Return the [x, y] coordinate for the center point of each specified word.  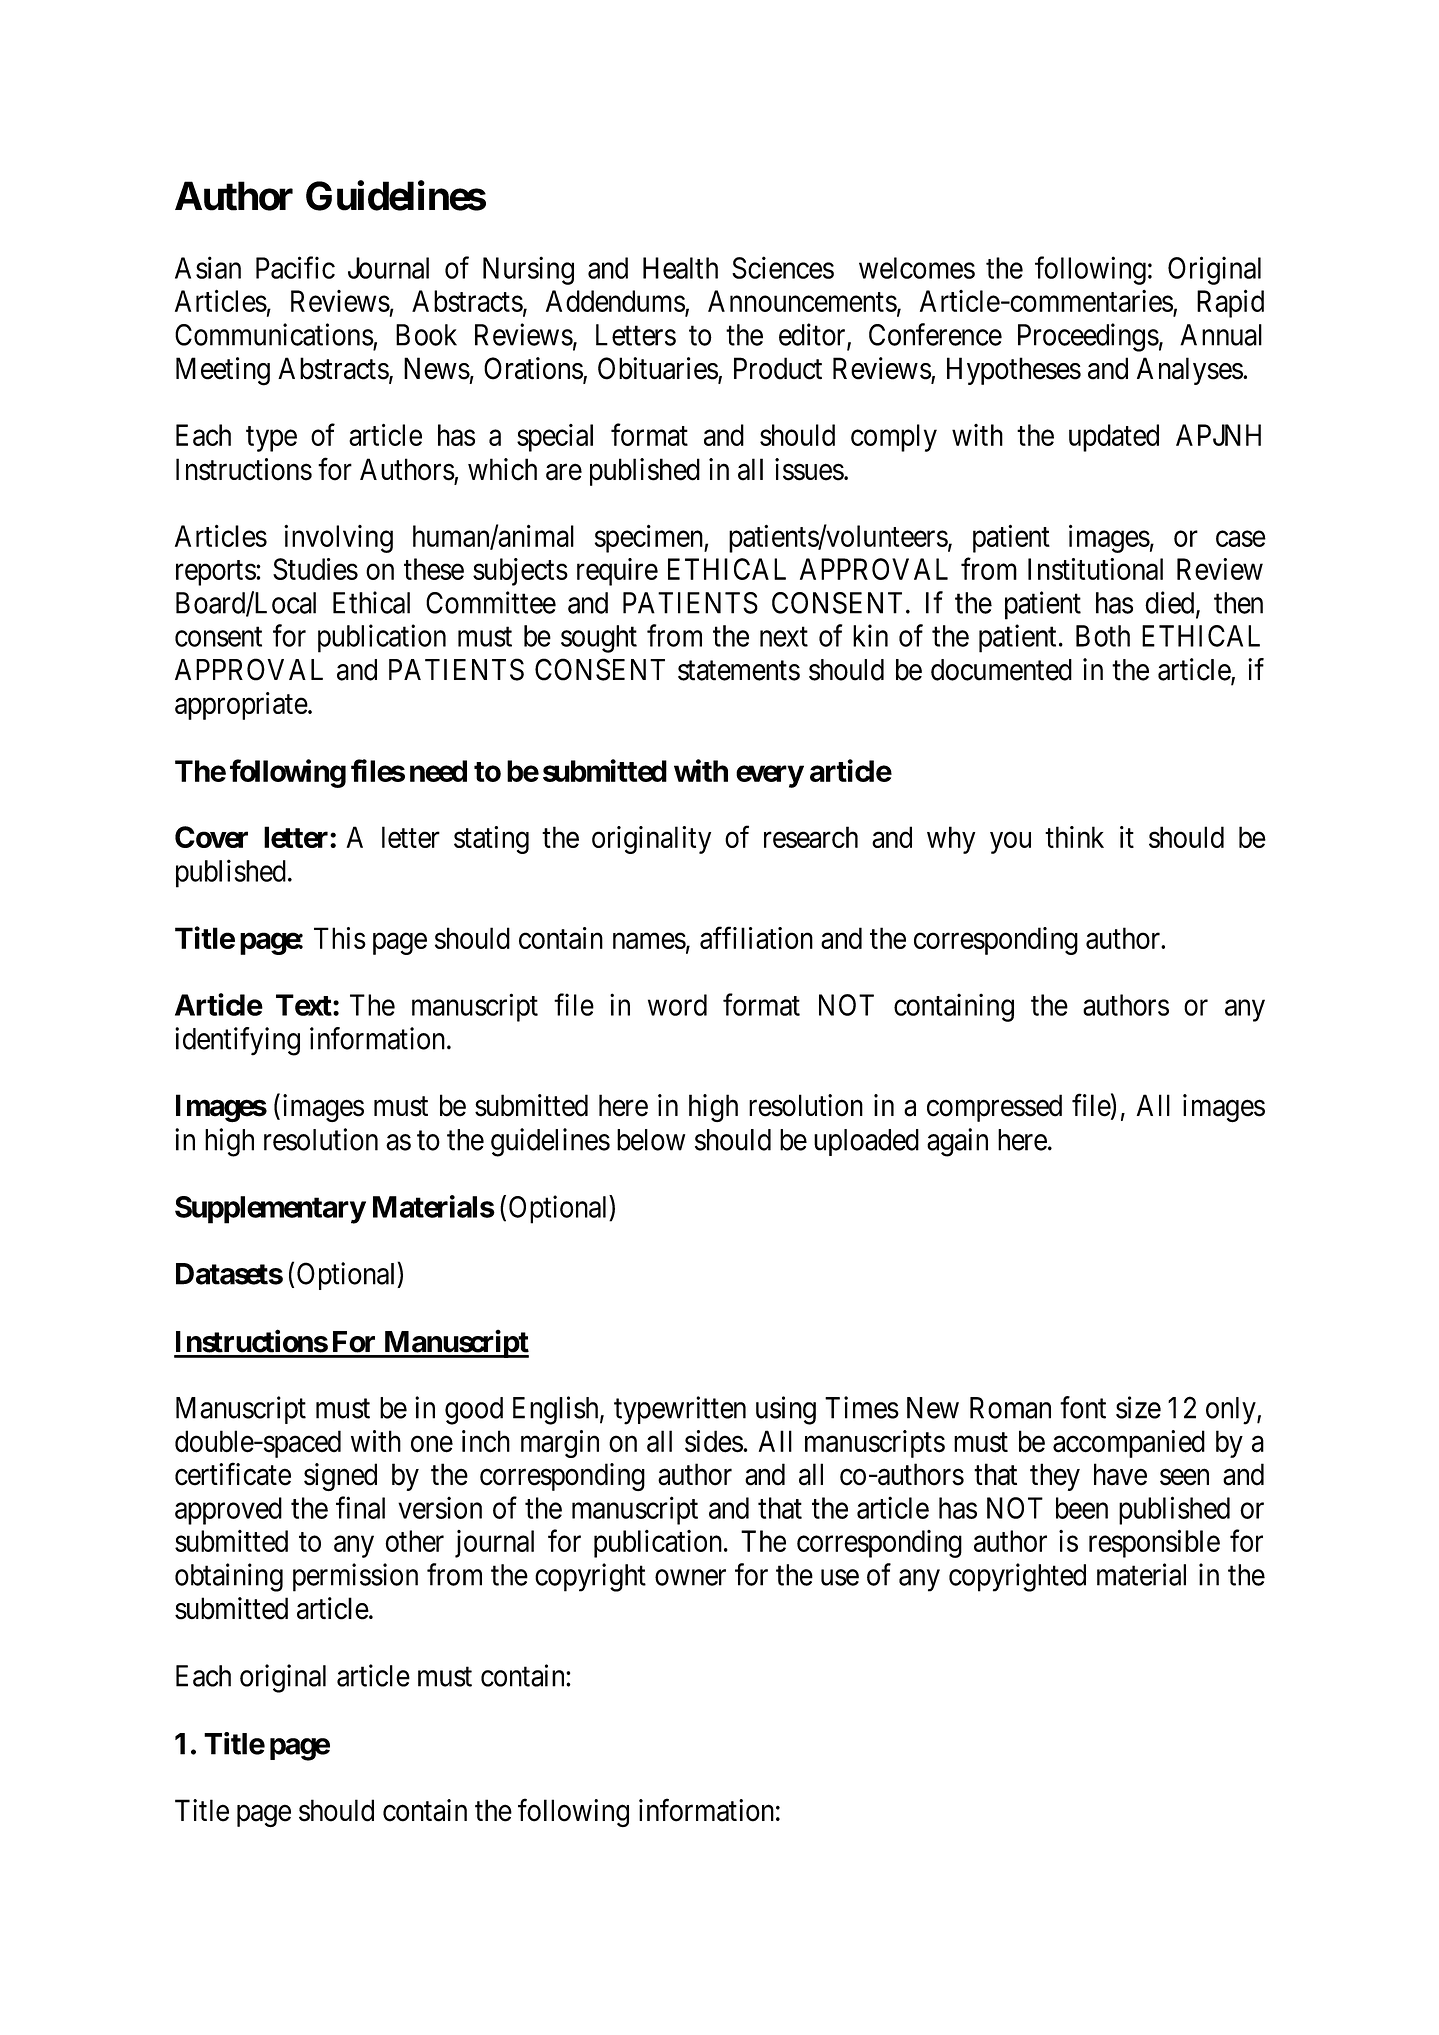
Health [680, 268]
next [784, 637]
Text [304, 1005]
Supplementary [270, 1210]
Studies [315, 569]
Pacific [295, 267]
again [957, 1142]
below [651, 1140]
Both [1103, 636]
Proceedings [1088, 337]
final [360, 1507]
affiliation [756, 937]
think [1074, 837]
